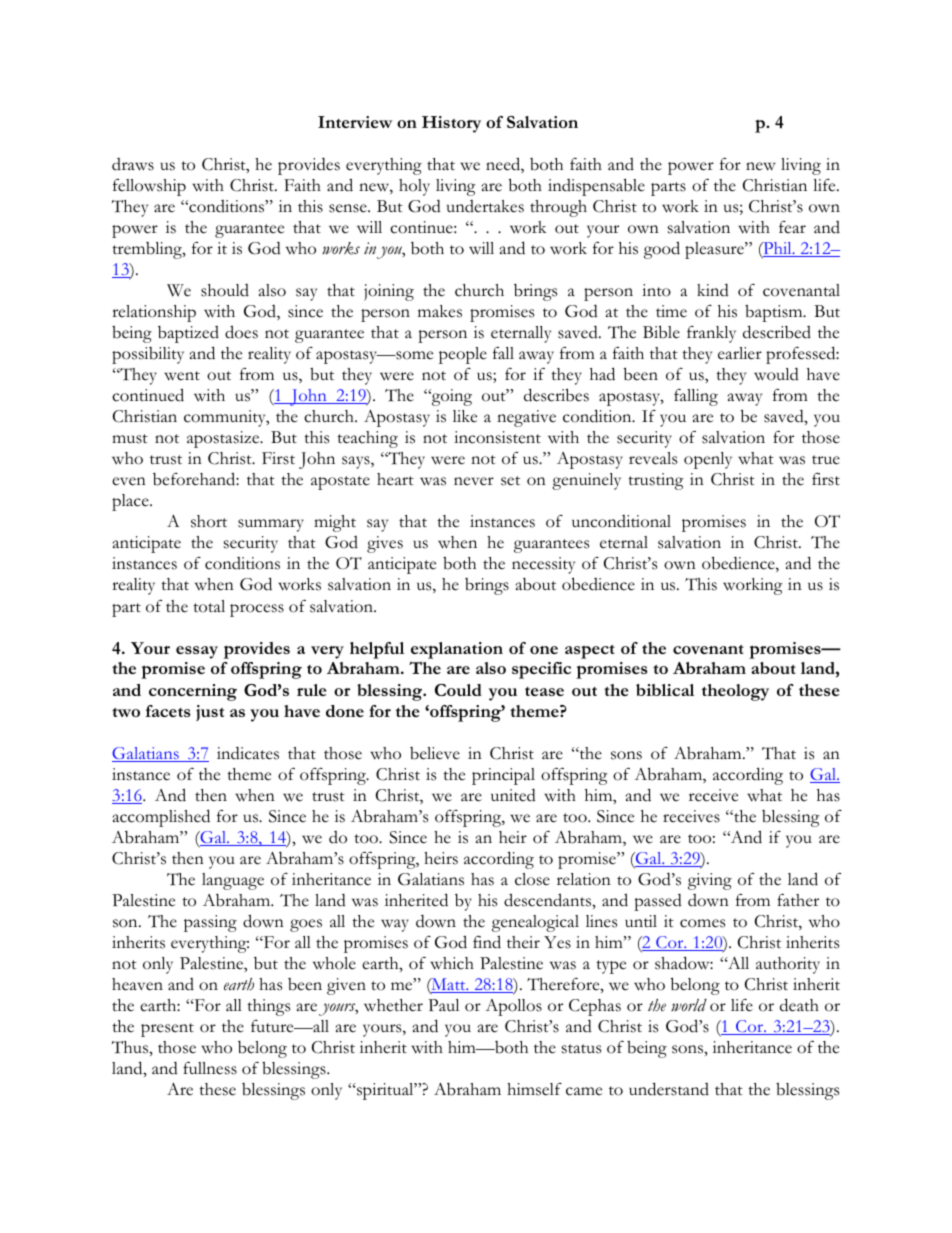 The image size is (952, 1233). Describe the element at coordinates (669, 1089) in the screenshot. I see `understand` at that location.
